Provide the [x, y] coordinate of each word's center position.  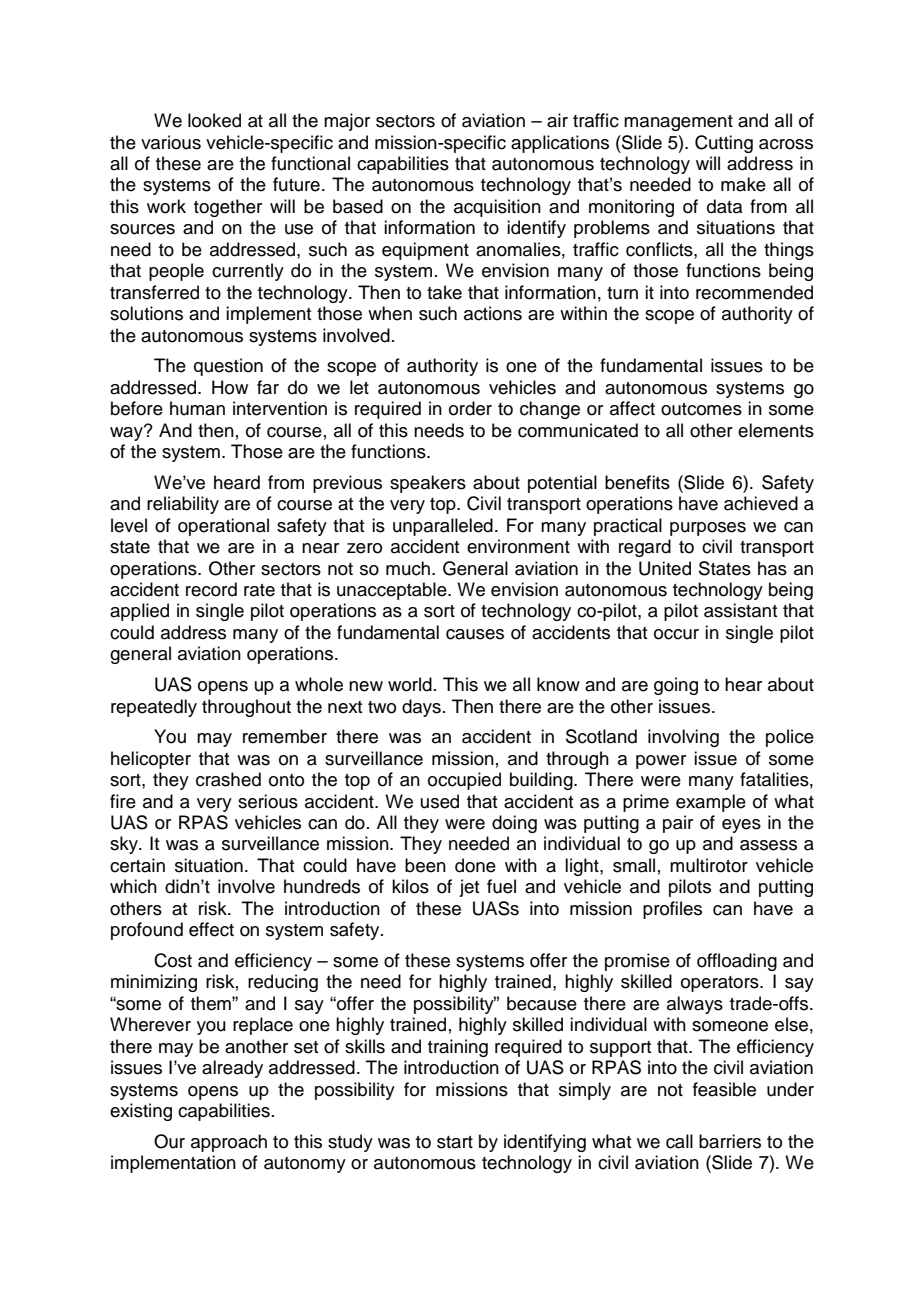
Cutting [724, 144]
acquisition [497, 208]
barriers [730, 1141]
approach [229, 1143]
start [455, 1142]
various [171, 142]
